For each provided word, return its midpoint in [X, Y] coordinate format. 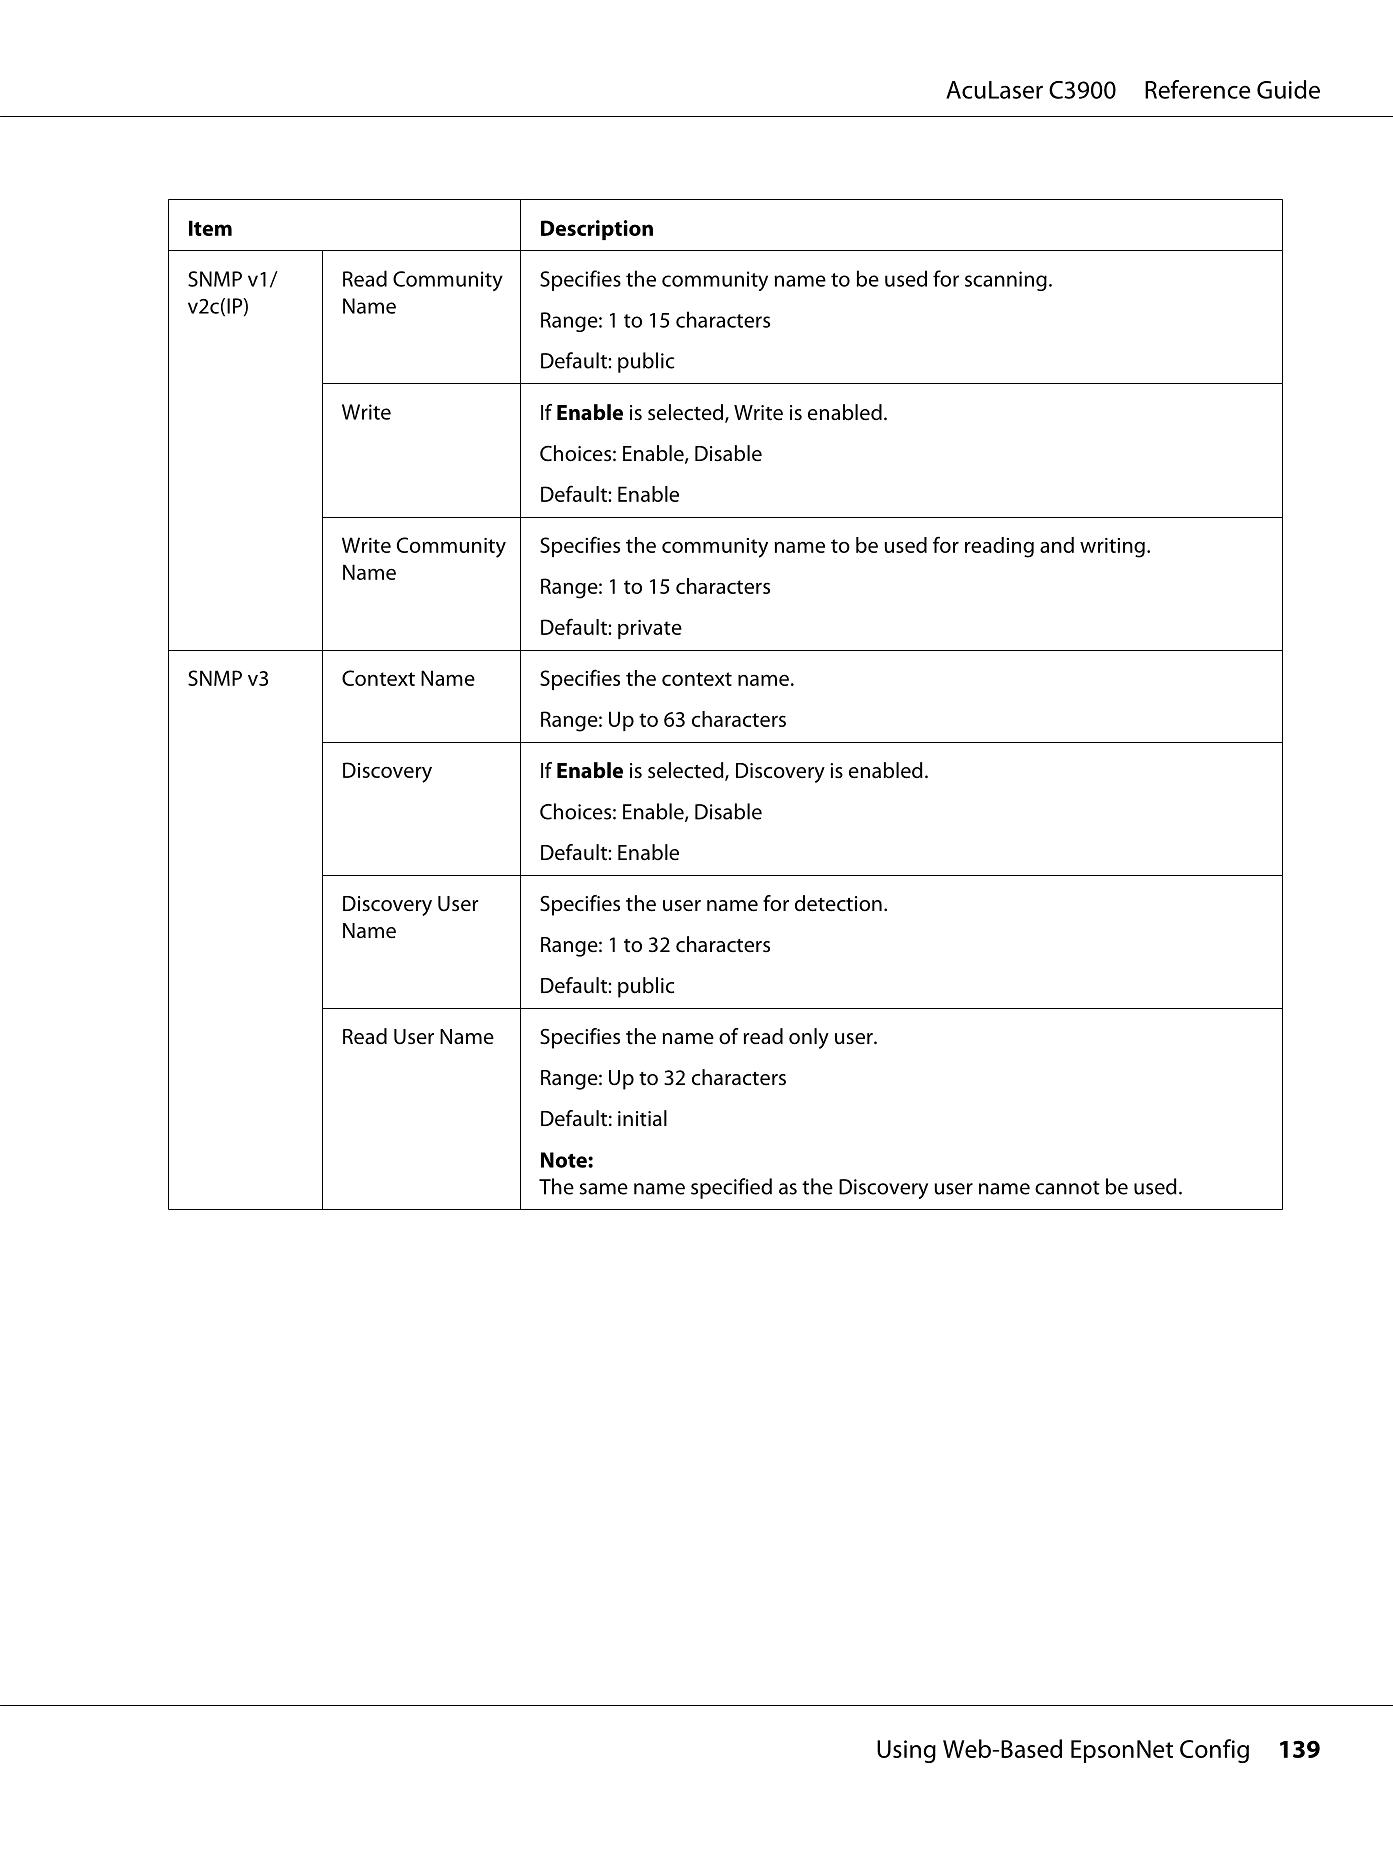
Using [906, 1751]
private [650, 629]
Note [565, 1160]
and [1057, 545]
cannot [1067, 1188]
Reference [1197, 89]
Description [597, 230]
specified [731, 1188]
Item [210, 228]
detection [838, 903]
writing [1112, 548]
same [603, 1189]
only [809, 1038]
